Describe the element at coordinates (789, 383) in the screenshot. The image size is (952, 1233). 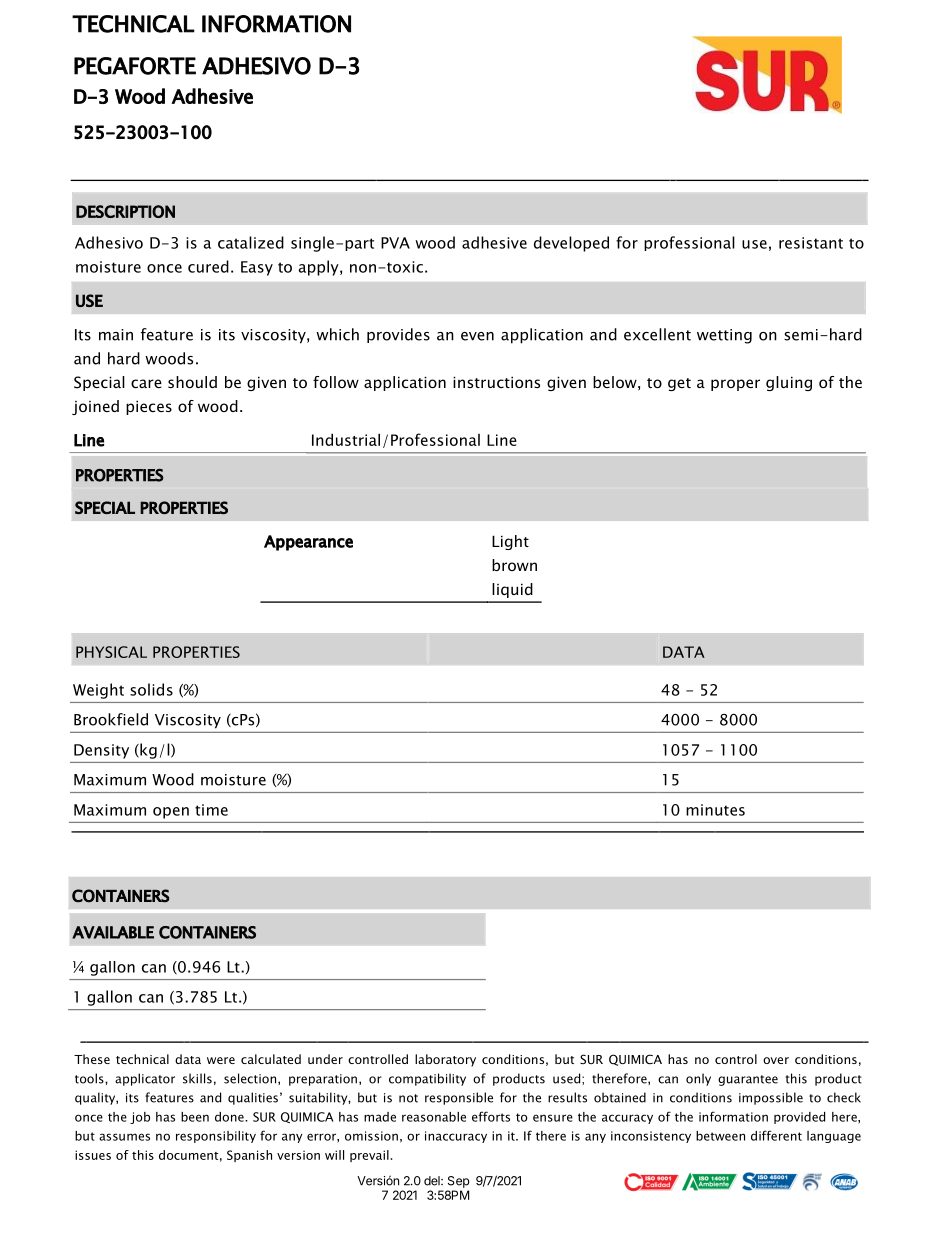
I see `gluing` at that location.
